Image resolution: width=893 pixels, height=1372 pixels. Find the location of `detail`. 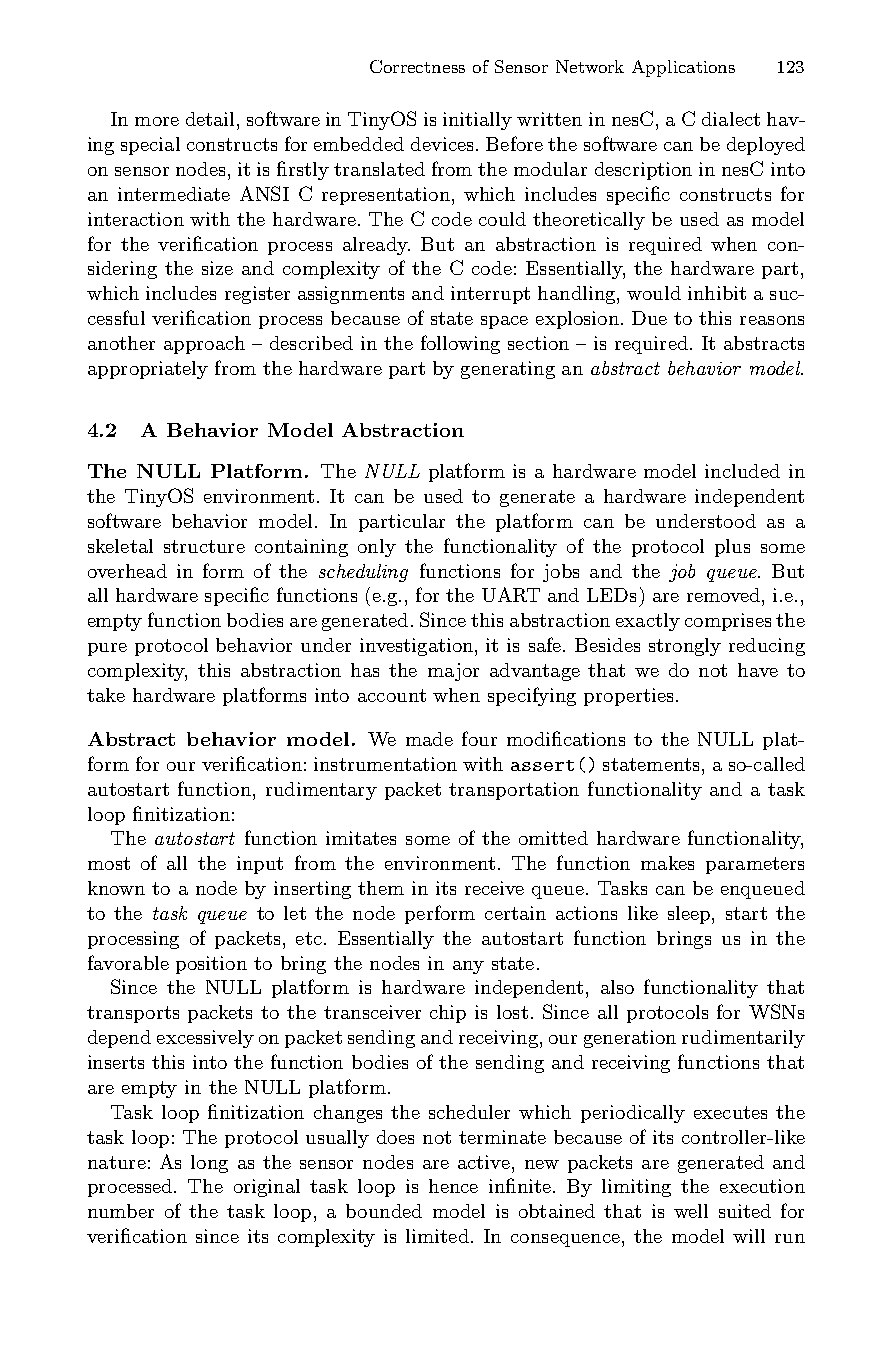

detail is located at coordinates (210, 119).
